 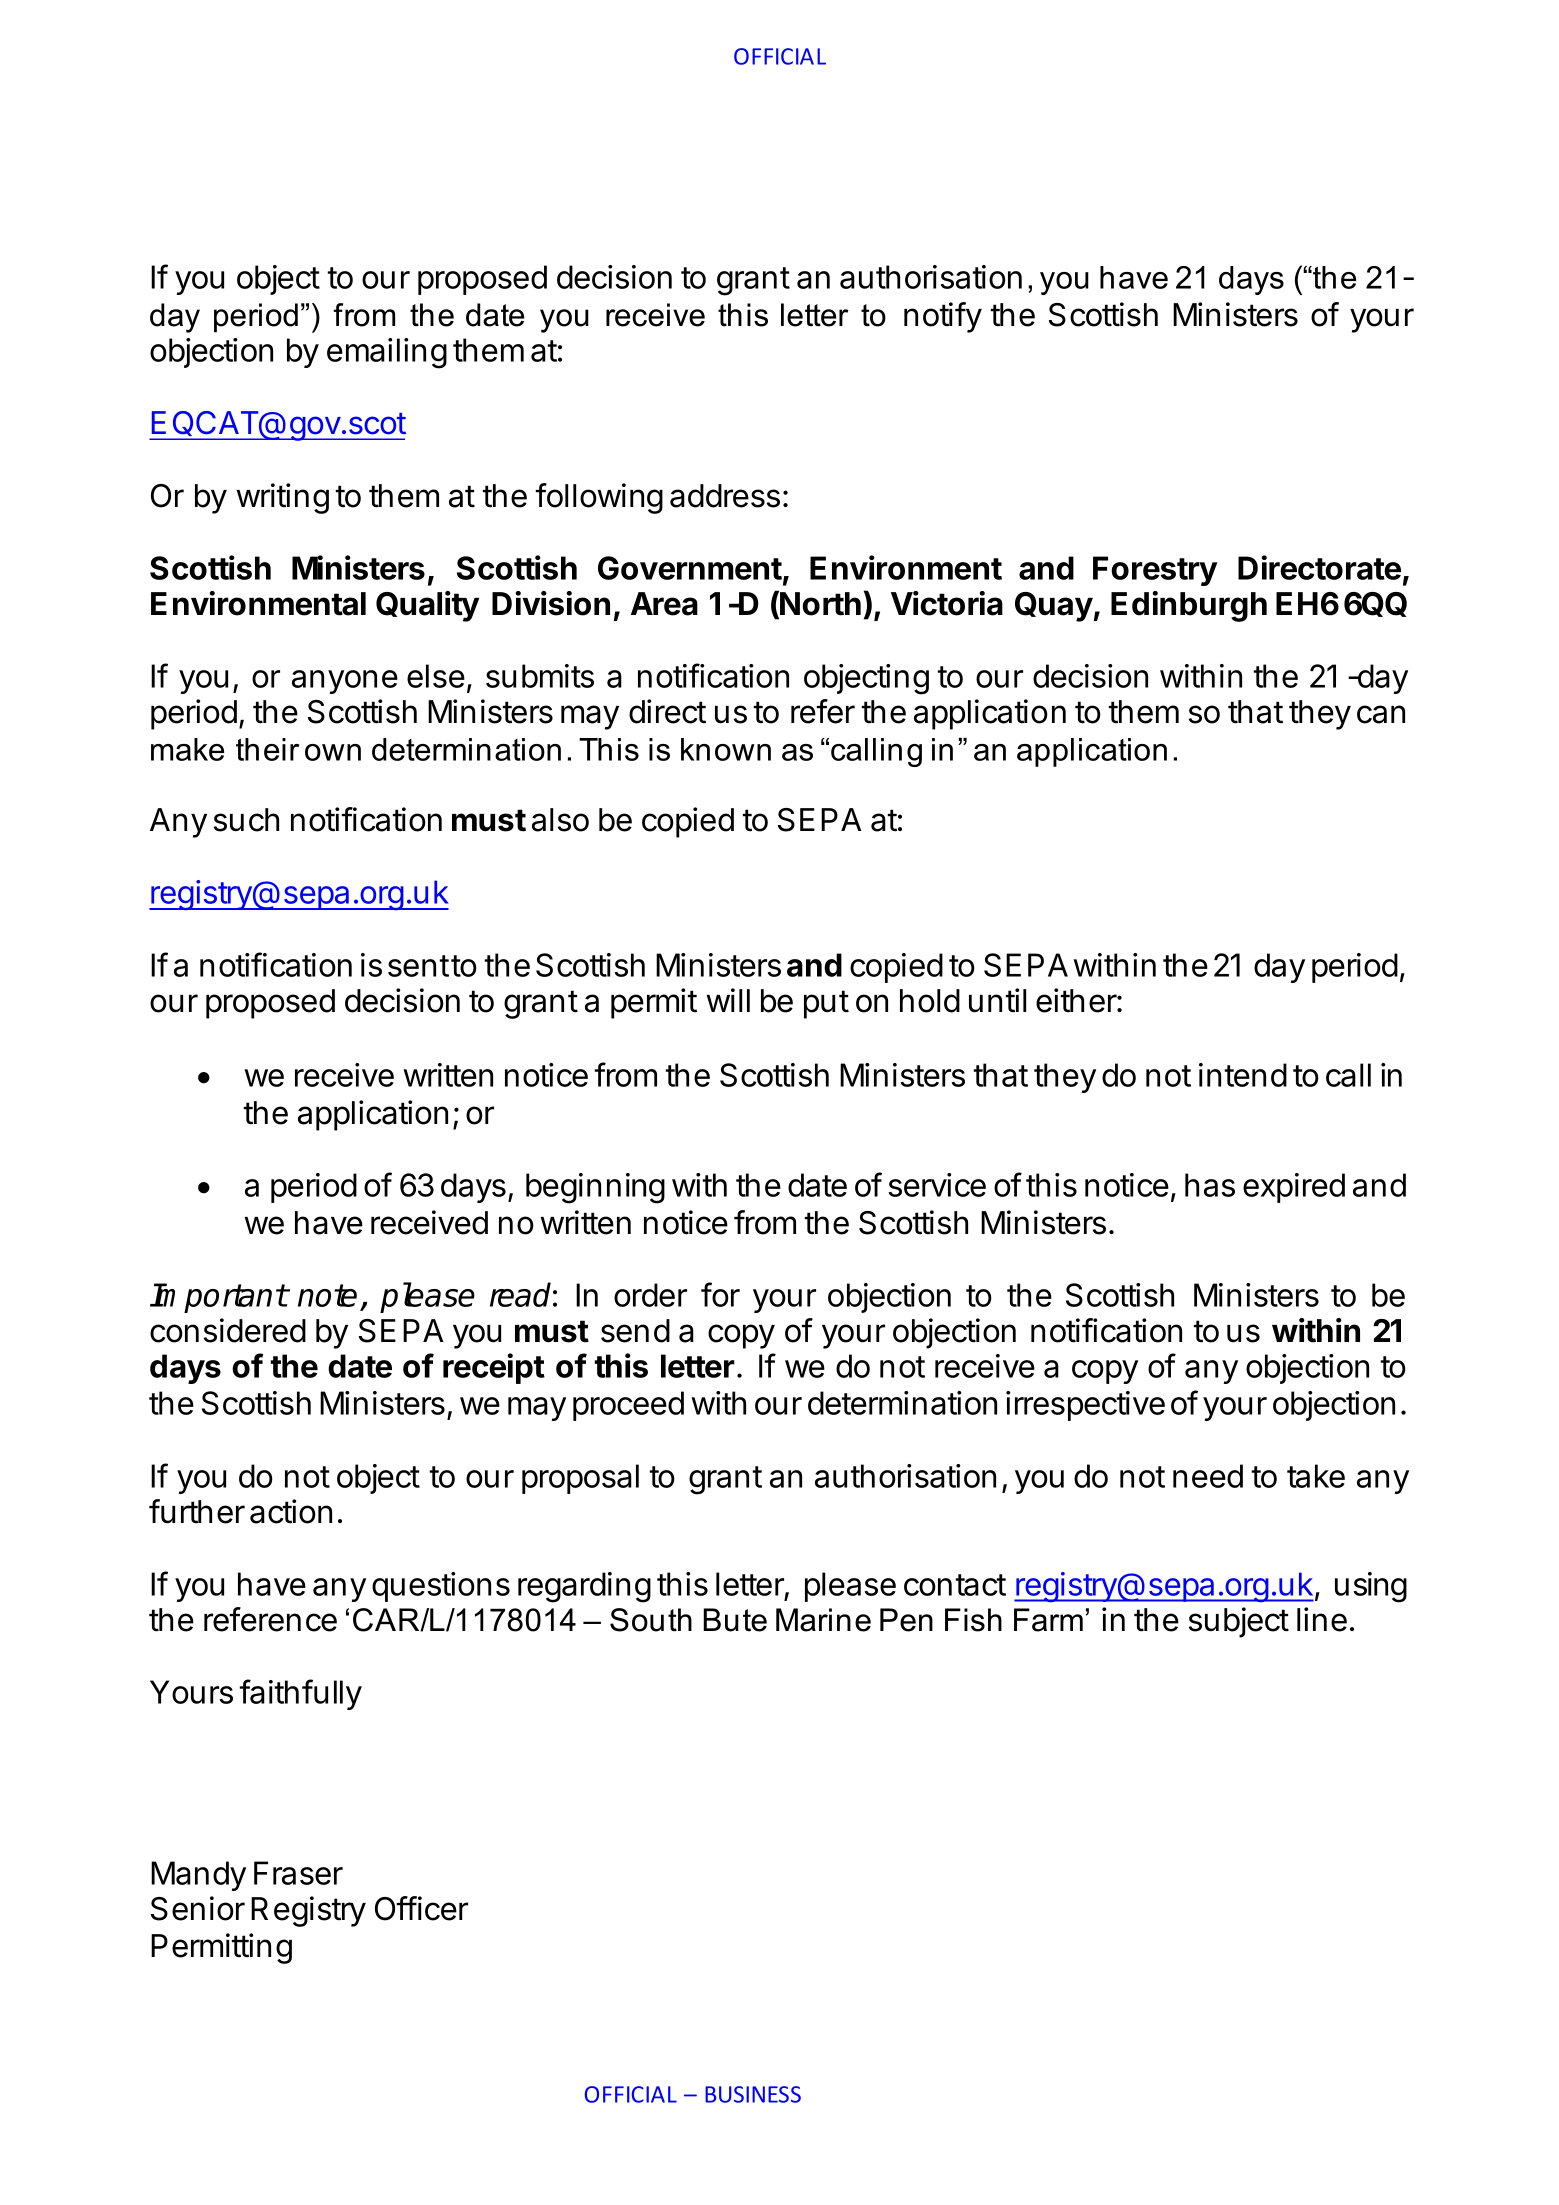 What do you see at coordinates (327, 1295) in the screenshot?
I see `note` at bounding box center [327, 1295].
